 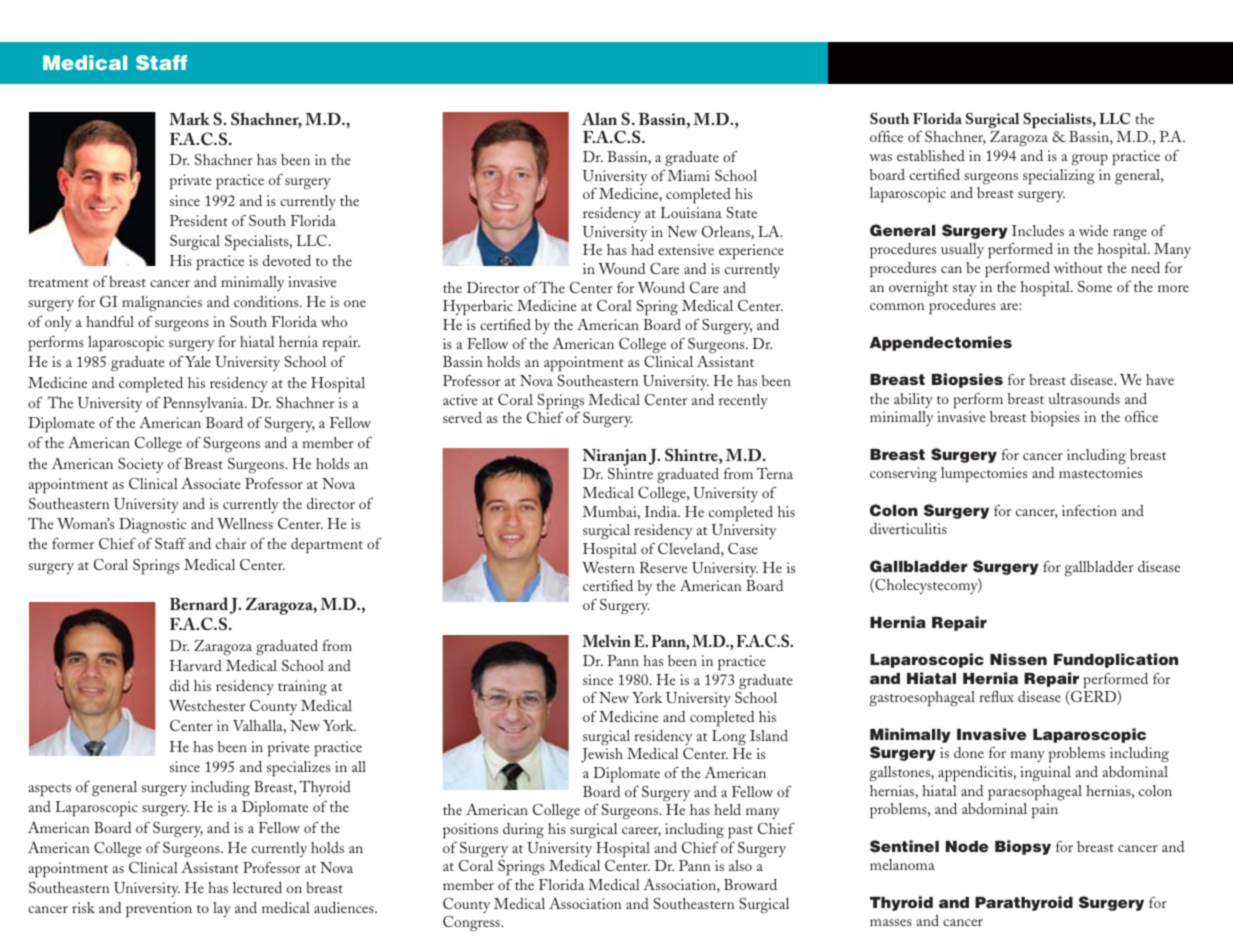 I want to click on group, so click(x=1090, y=160).
